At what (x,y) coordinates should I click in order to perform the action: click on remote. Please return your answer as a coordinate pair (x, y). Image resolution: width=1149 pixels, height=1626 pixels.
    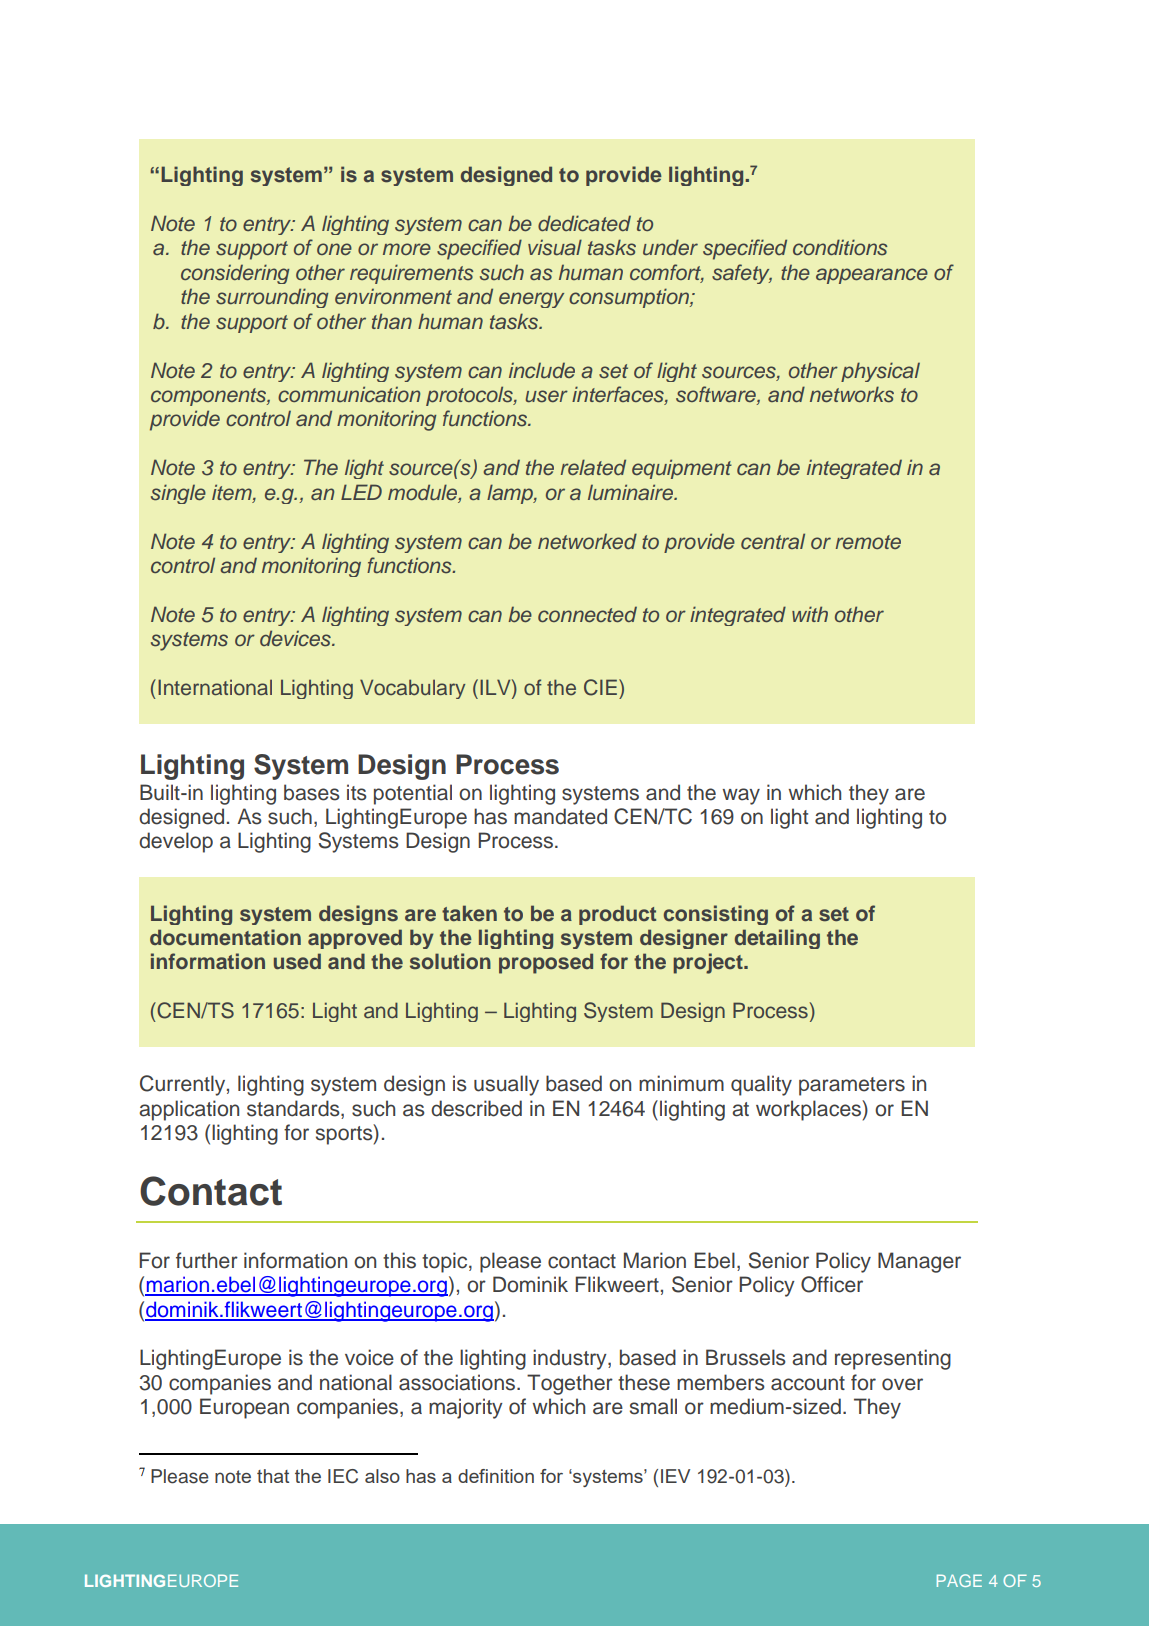
    Looking at the image, I should click on (868, 542).
